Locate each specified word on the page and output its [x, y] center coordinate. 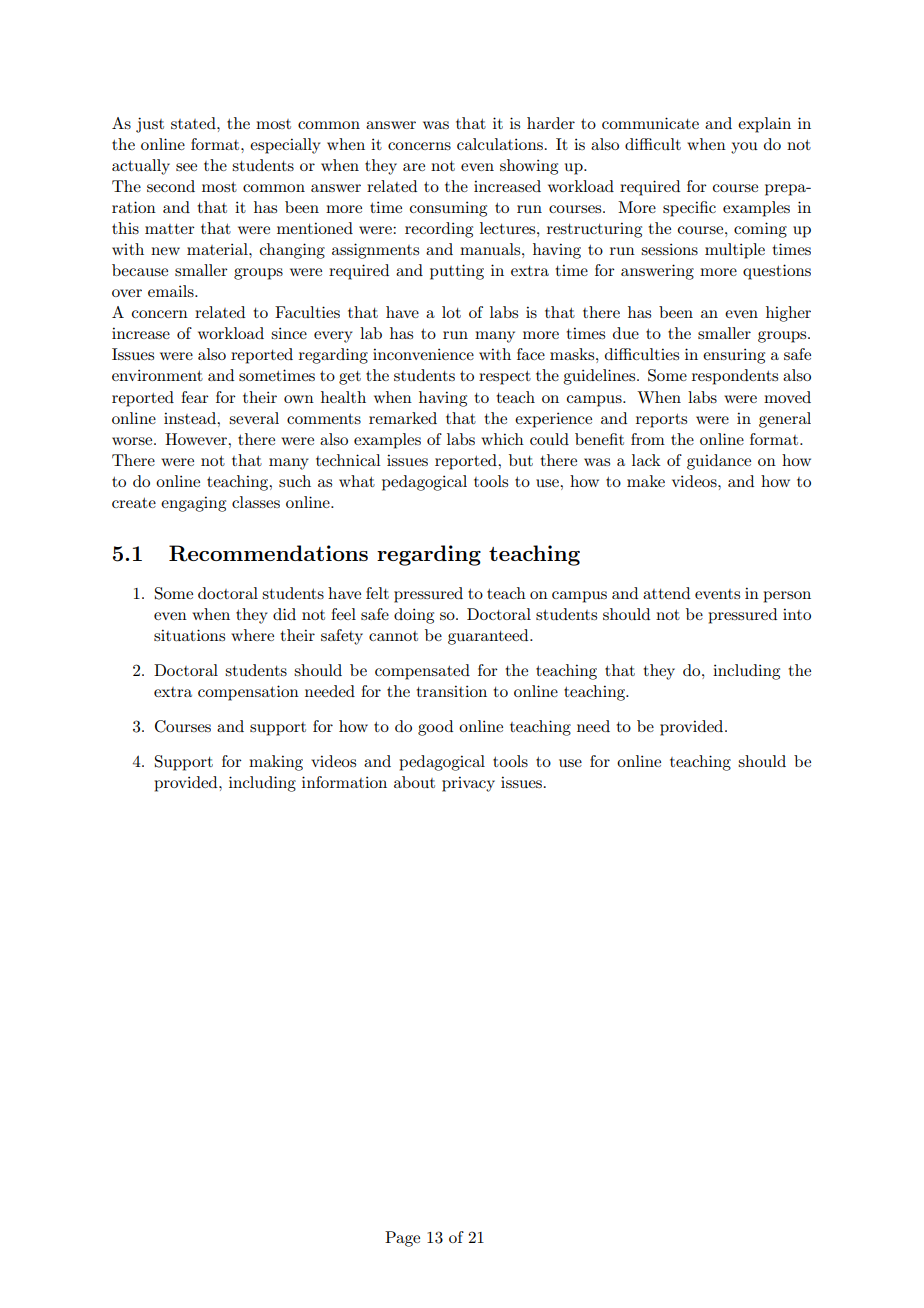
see [186, 167]
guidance [719, 462]
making [276, 763]
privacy [468, 784]
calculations [500, 144]
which [502, 439]
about [414, 782]
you [744, 148]
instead [191, 418]
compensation [248, 693]
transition [452, 691]
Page [402, 1239]
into [797, 614]
